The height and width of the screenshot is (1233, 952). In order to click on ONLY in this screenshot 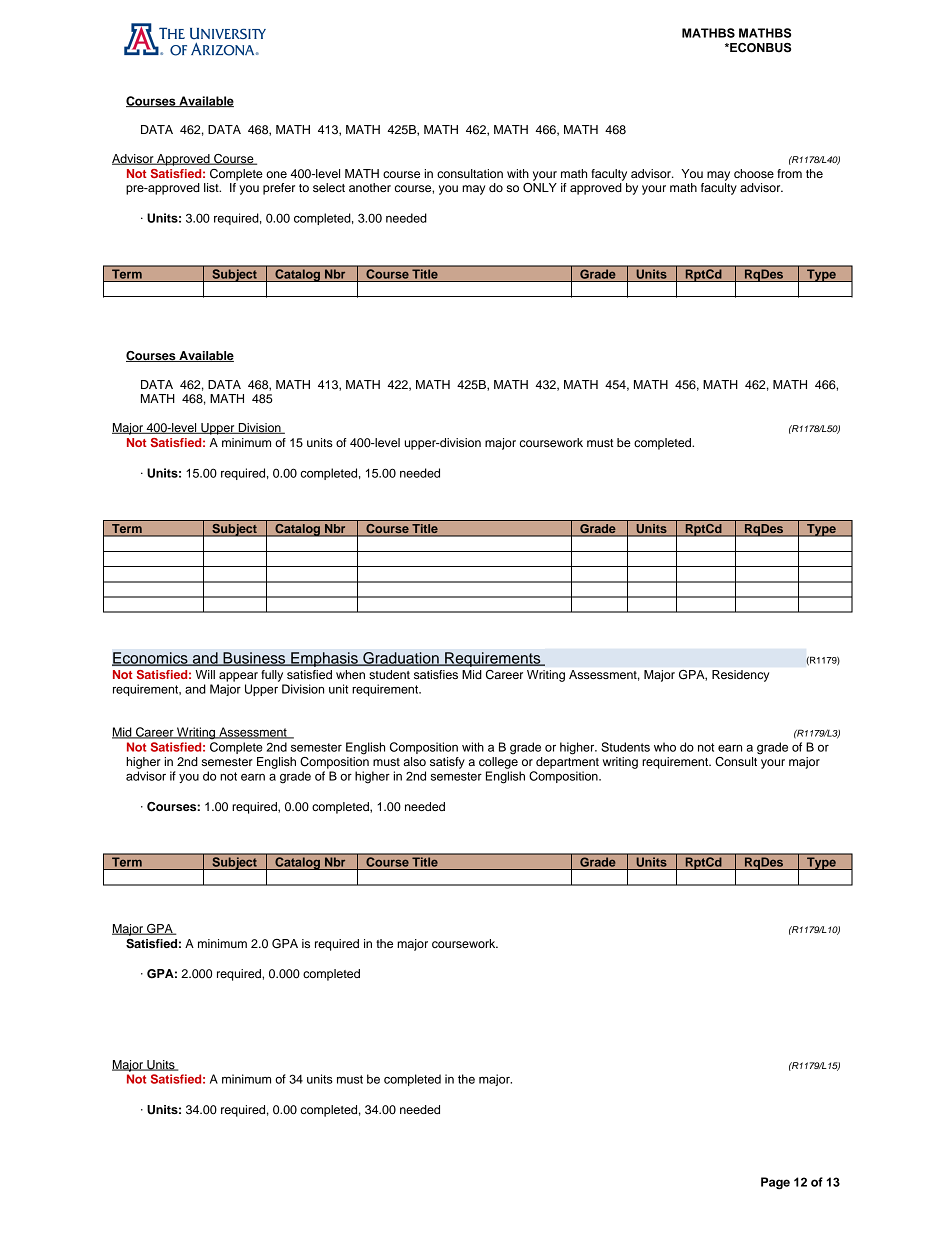, I will do `click(540, 188)`.
